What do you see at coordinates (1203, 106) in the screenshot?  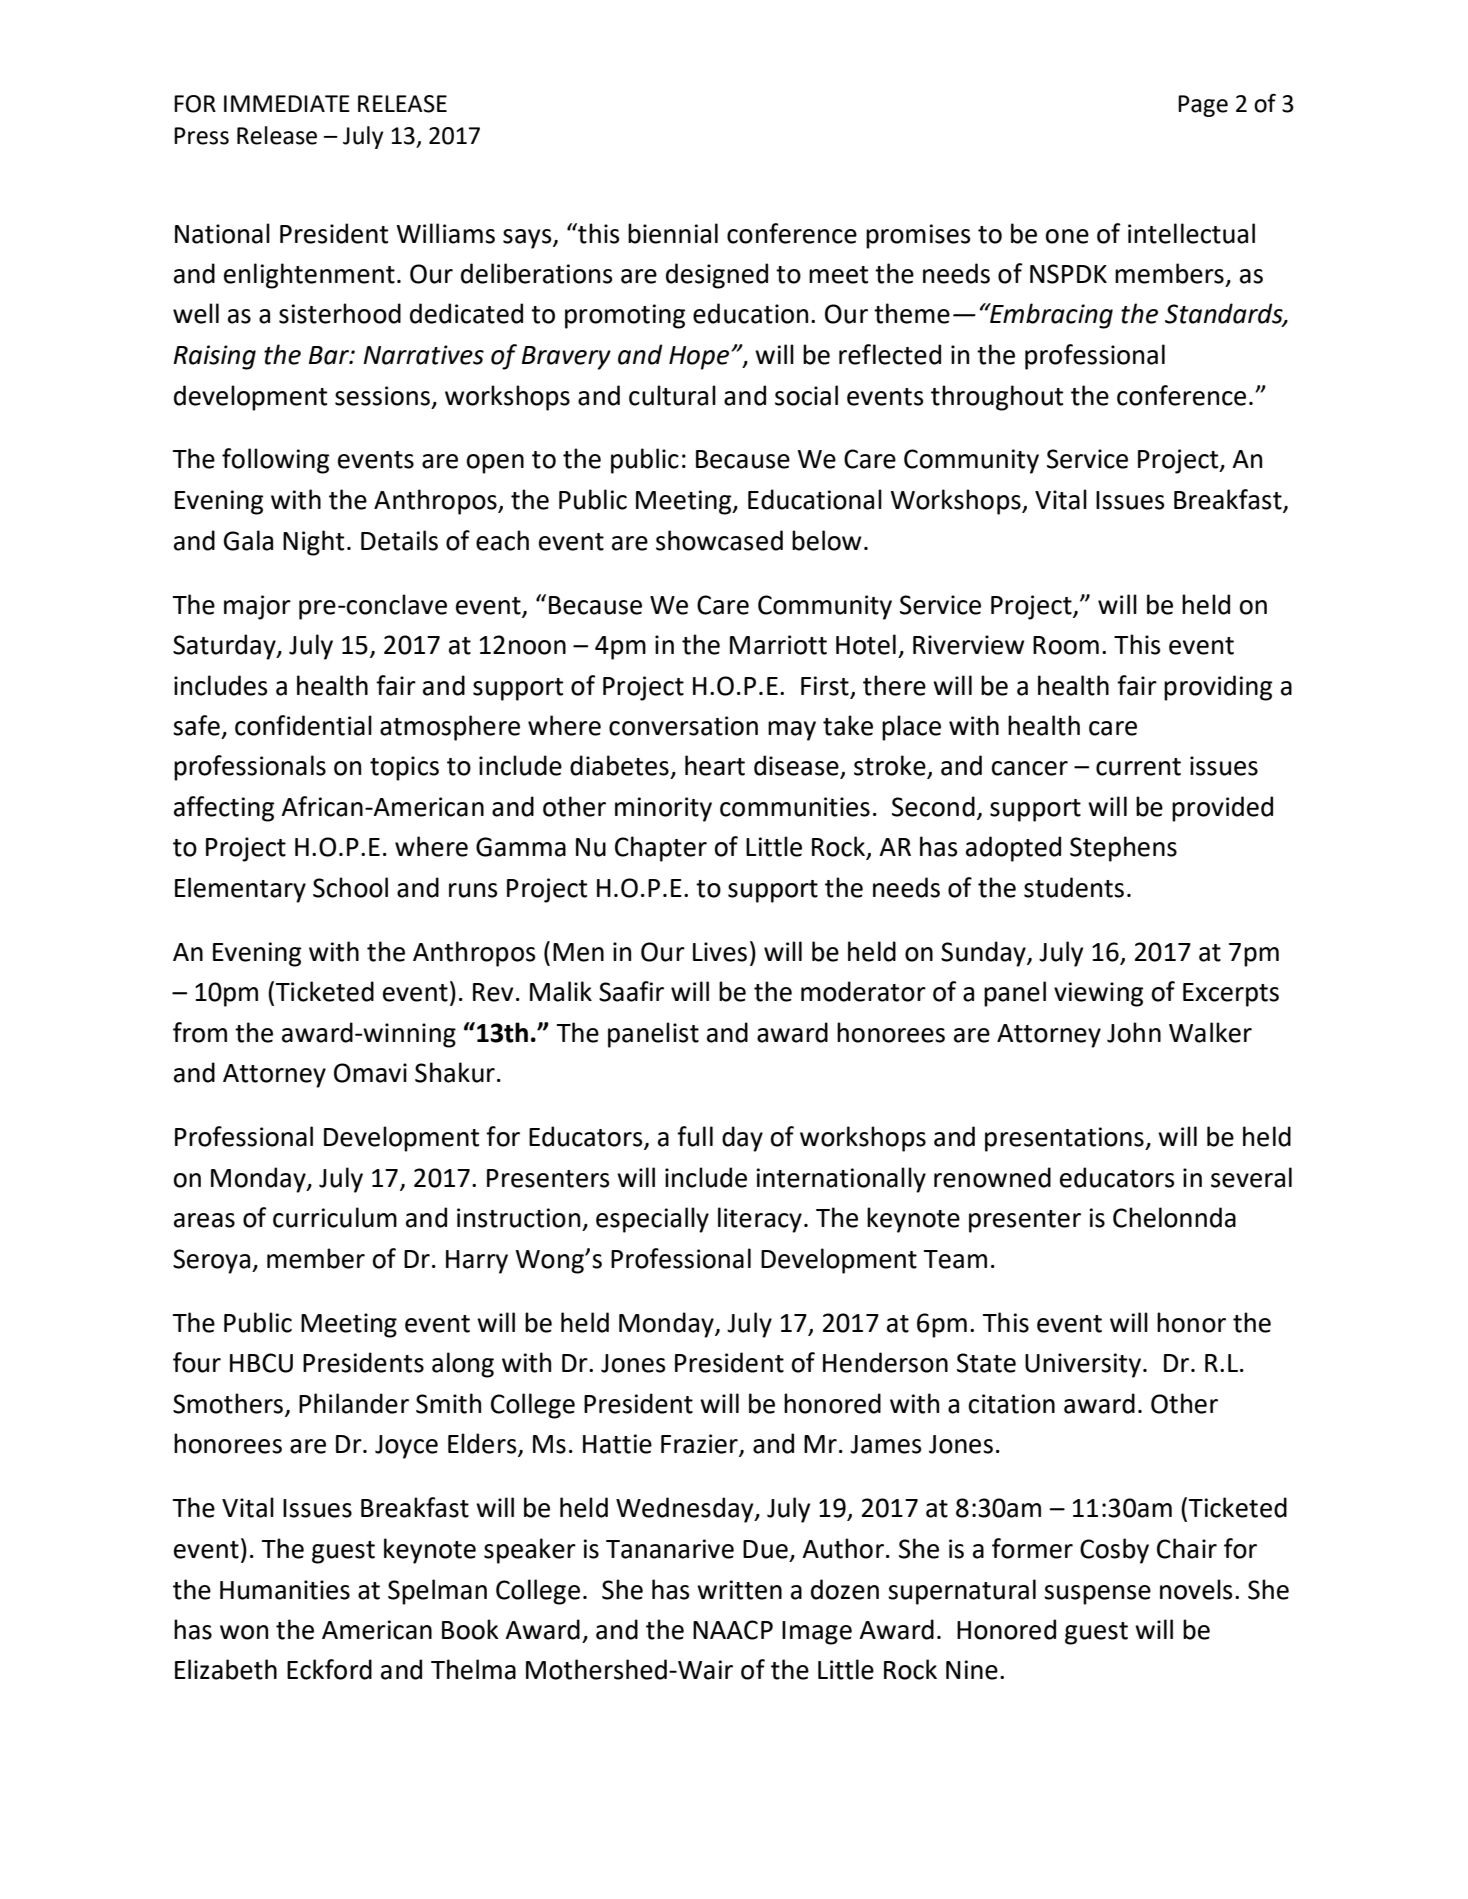 I see `Page` at bounding box center [1203, 106].
